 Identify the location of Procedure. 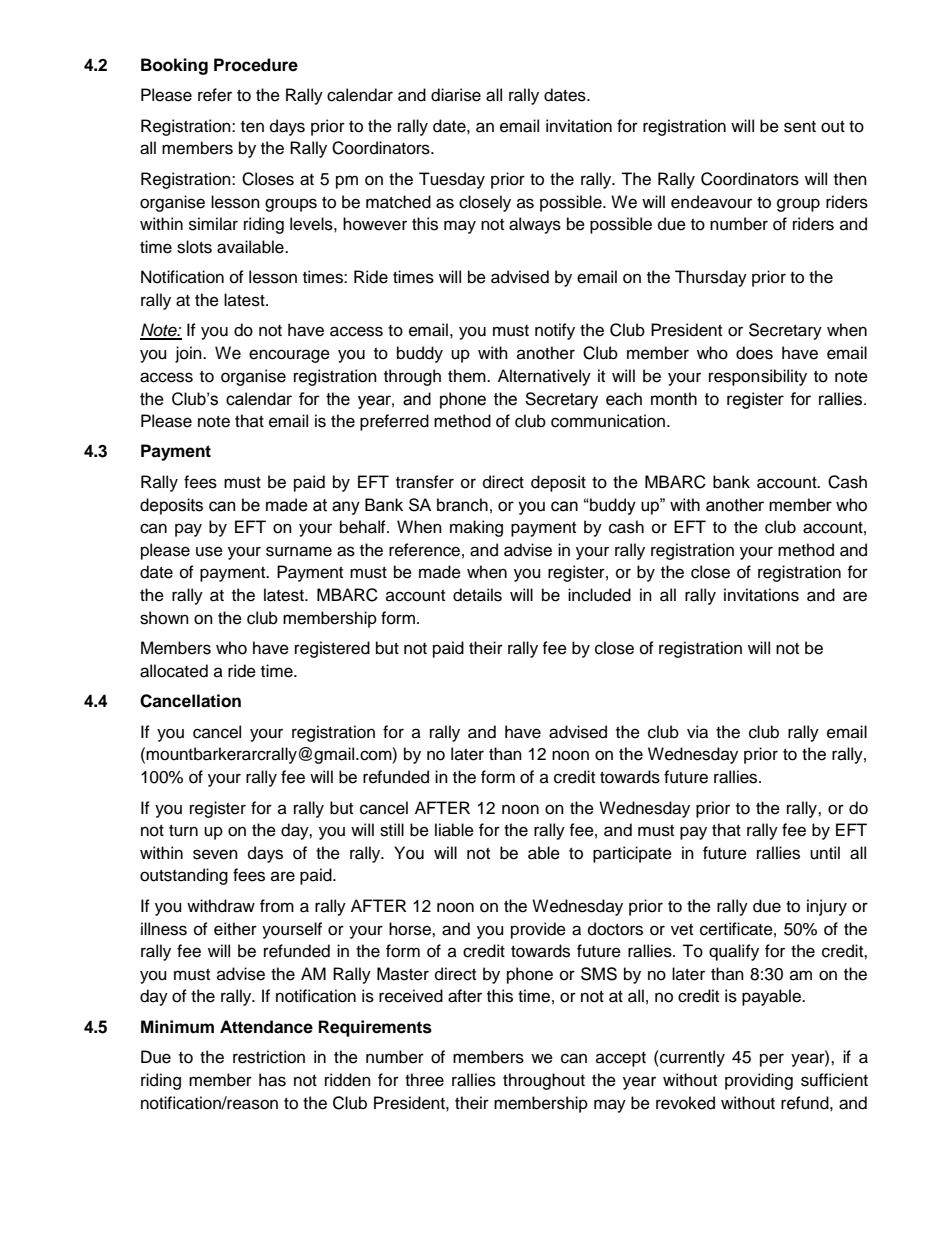
(256, 65).
